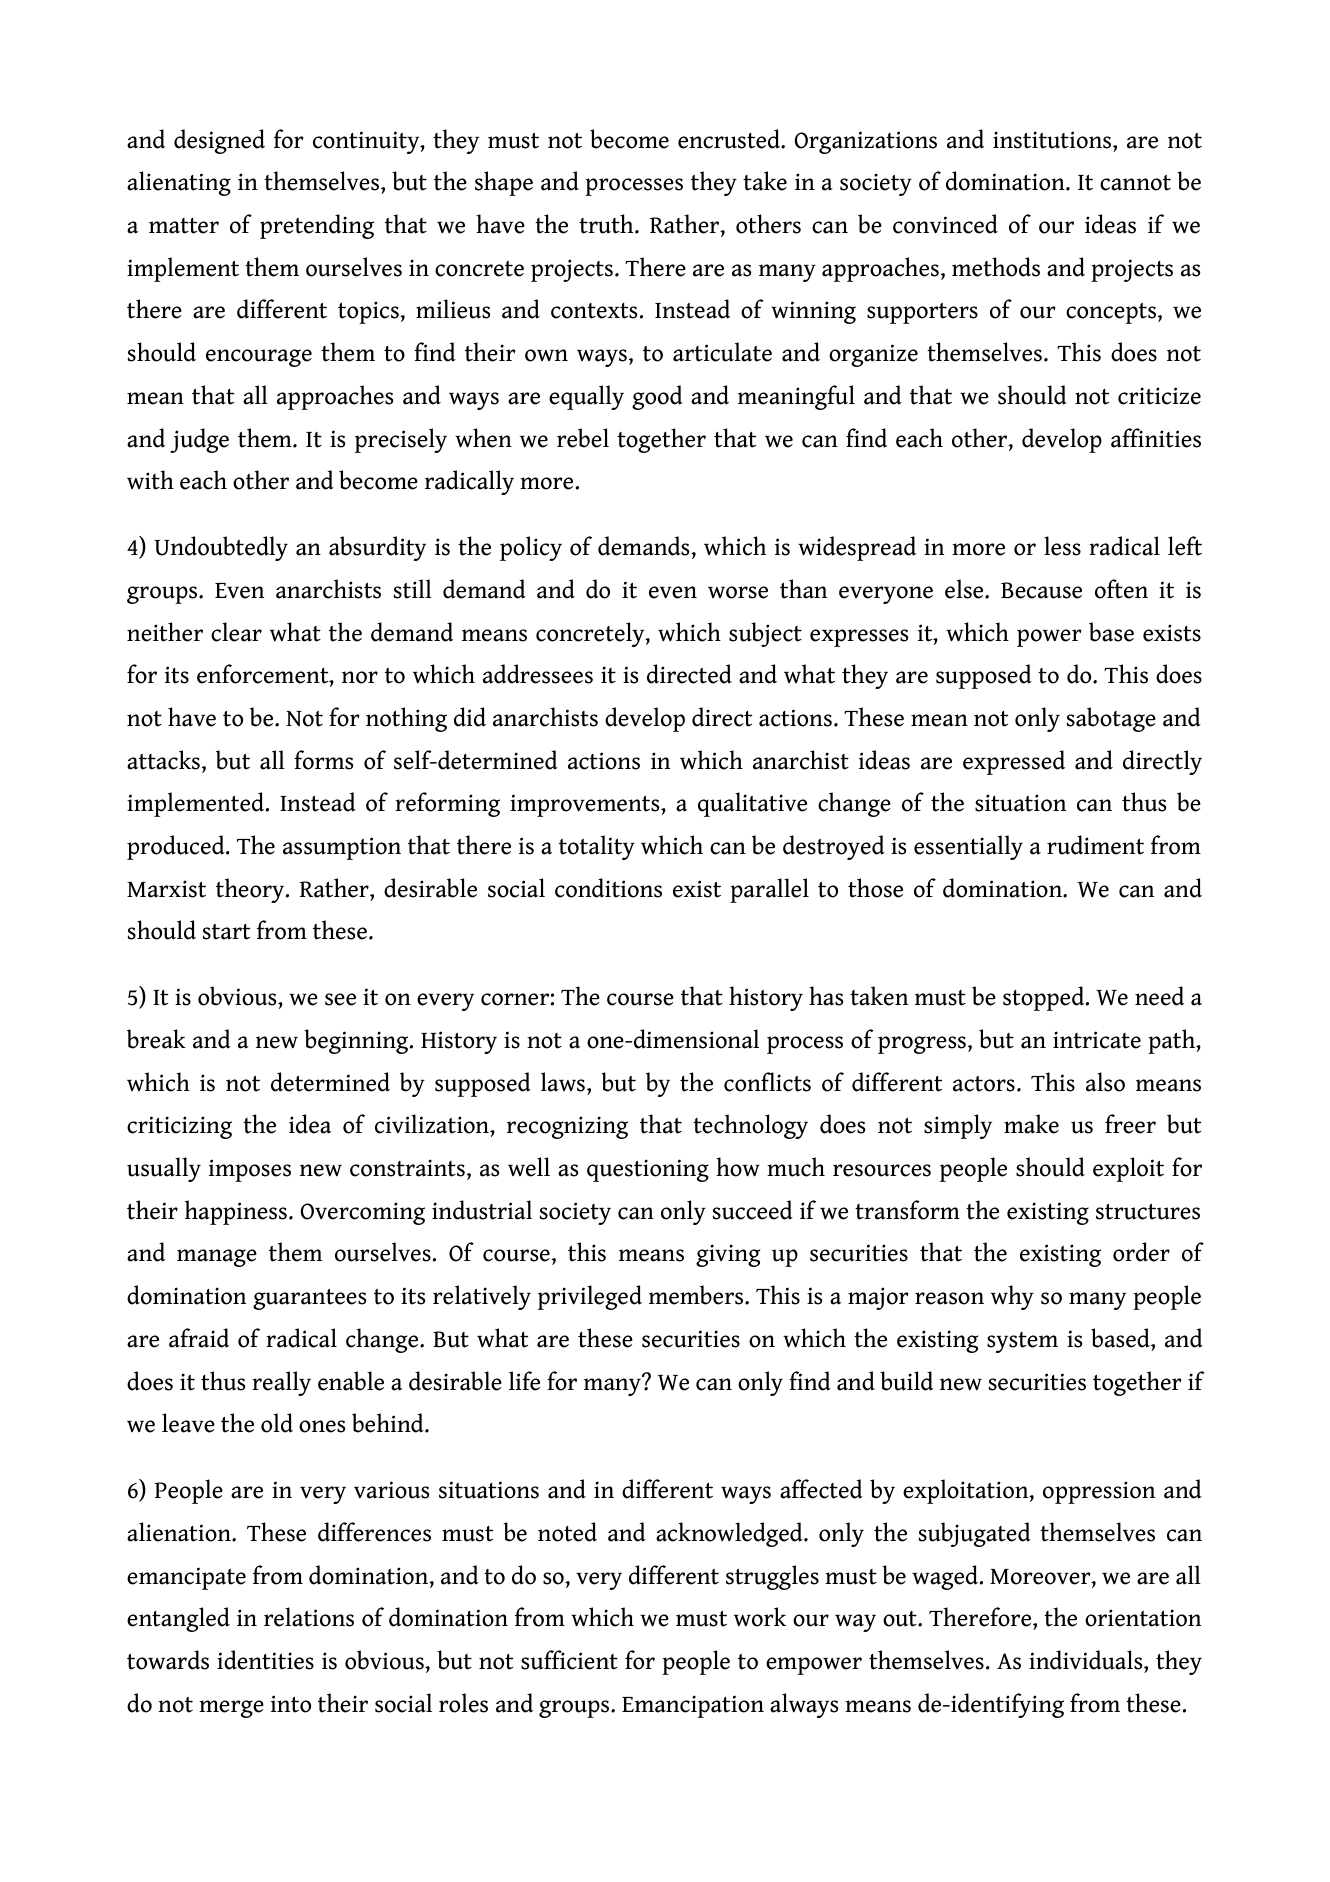 This screenshot has width=1330, height=1882. What do you see at coordinates (317, 226) in the screenshot?
I see `pretending` at bounding box center [317, 226].
